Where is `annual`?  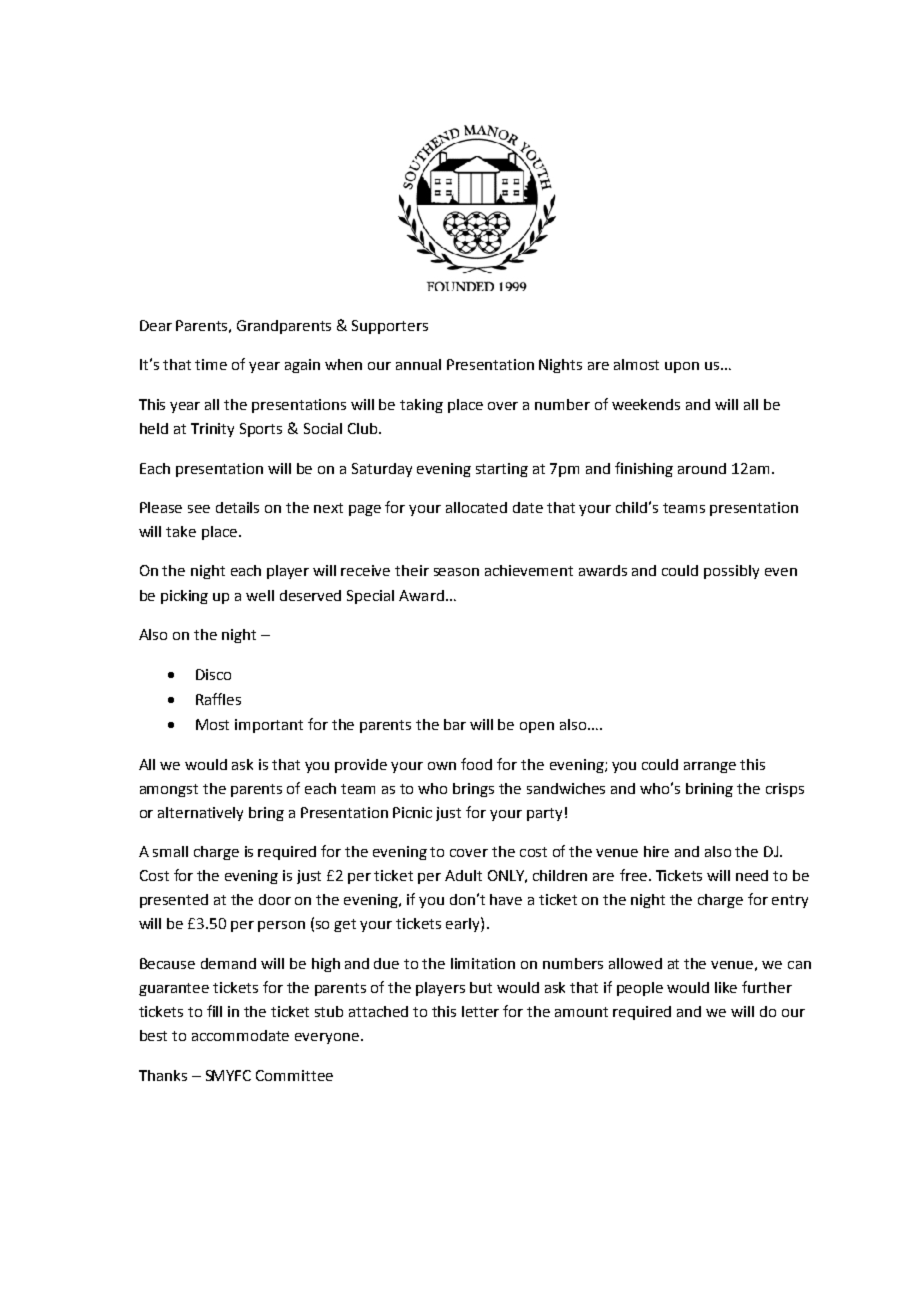
annual is located at coordinates (418, 364).
